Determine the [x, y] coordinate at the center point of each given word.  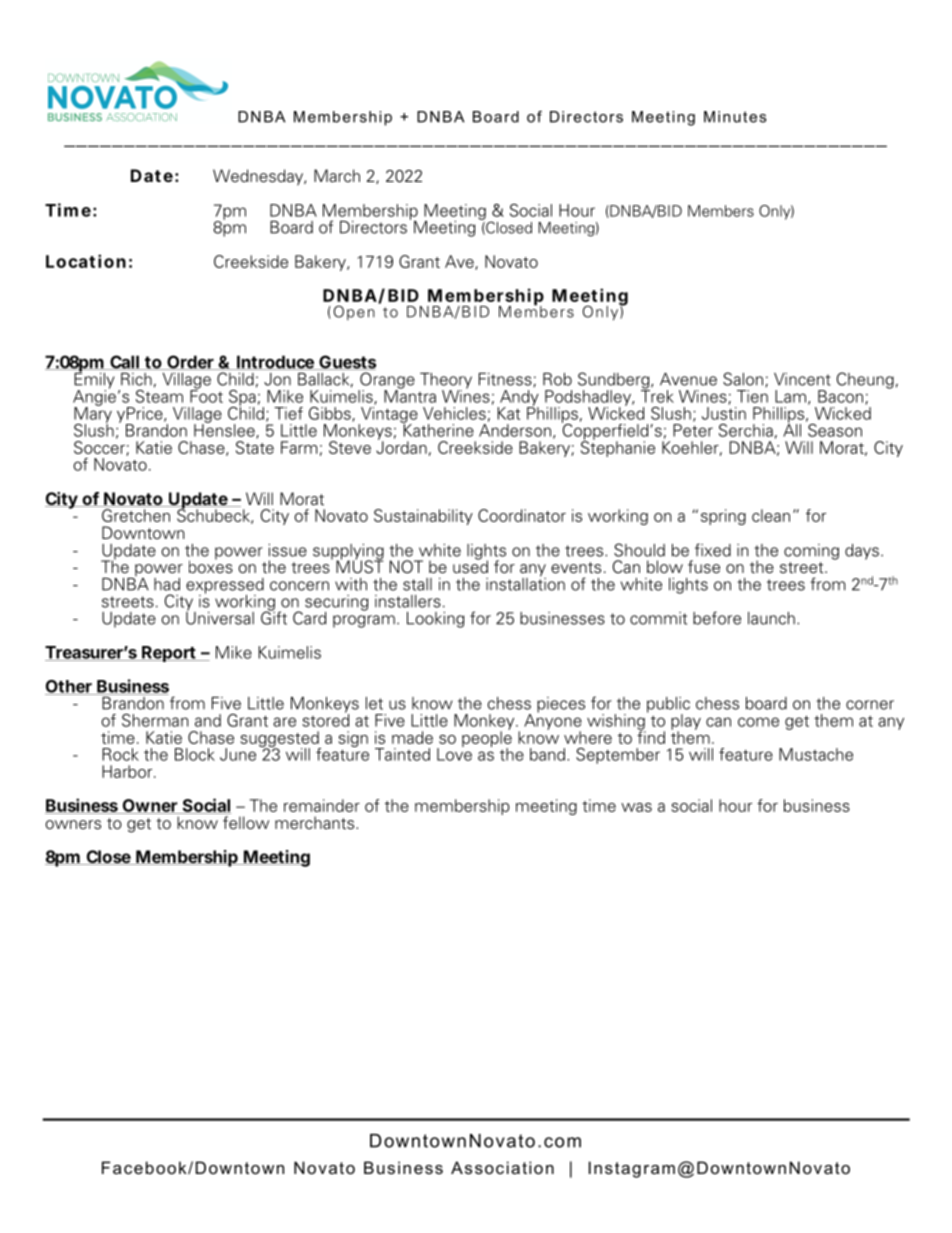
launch [771, 618]
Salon [743, 379]
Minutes [735, 117]
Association [502, 1167]
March [337, 176]
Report [169, 654]
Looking [435, 620]
